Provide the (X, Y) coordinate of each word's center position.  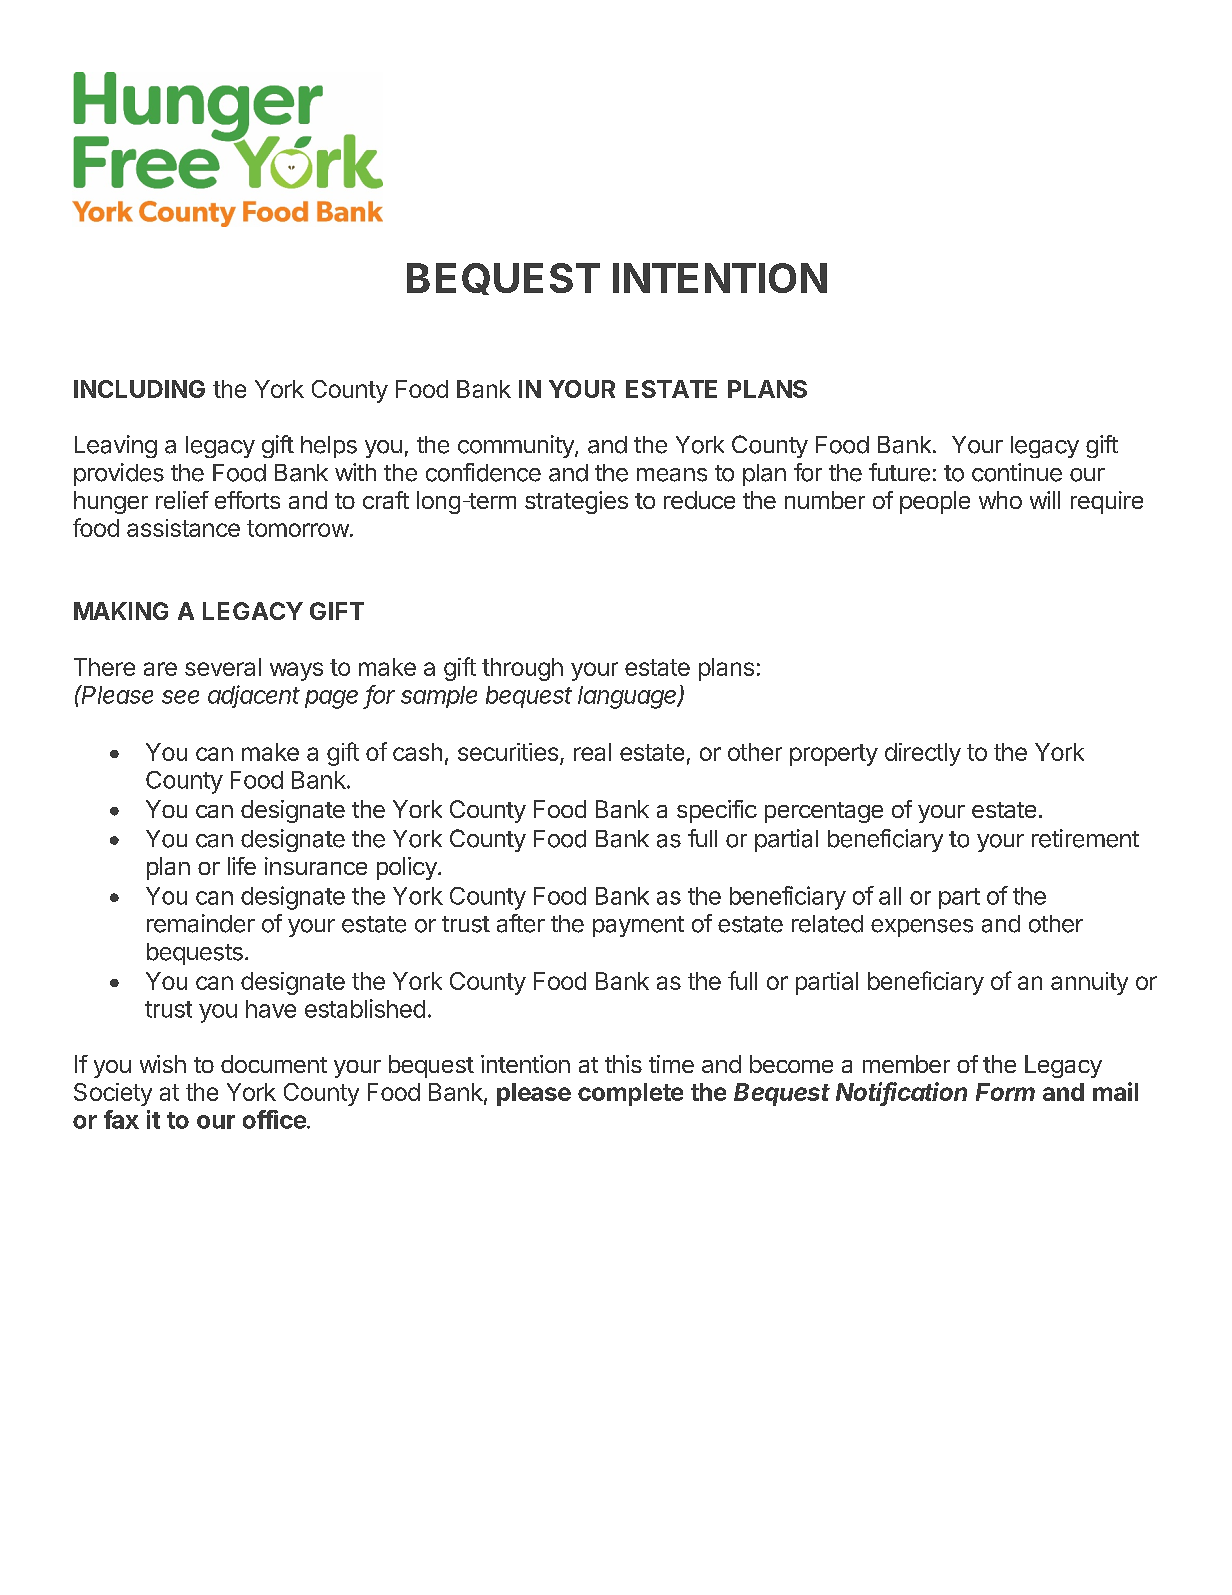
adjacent (254, 696)
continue (1017, 472)
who (1000, 500)
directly (923, 754)
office (275, 1119)
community (517, 446)
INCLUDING (139, 389)
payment (638, 926)
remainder (201, 923)
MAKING (121, 611)
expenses (922, 928)
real (592, 752)
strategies (576, 502)
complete (630, 1094)
